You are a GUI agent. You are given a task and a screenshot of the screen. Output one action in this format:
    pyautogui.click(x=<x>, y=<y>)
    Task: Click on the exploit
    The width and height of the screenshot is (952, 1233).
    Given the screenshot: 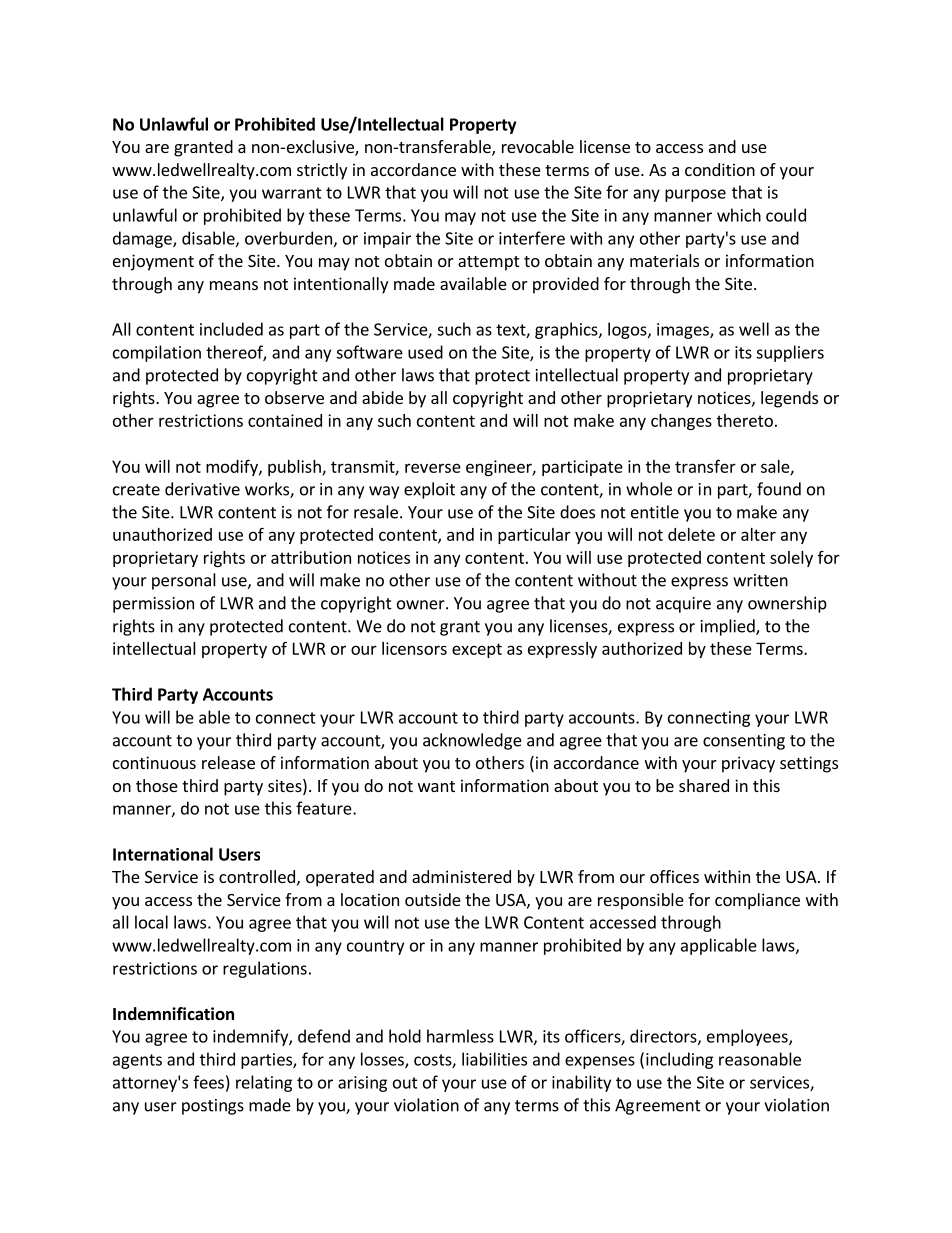 What is the action you would take?
    pyautogui.click(x=429, y=490)
